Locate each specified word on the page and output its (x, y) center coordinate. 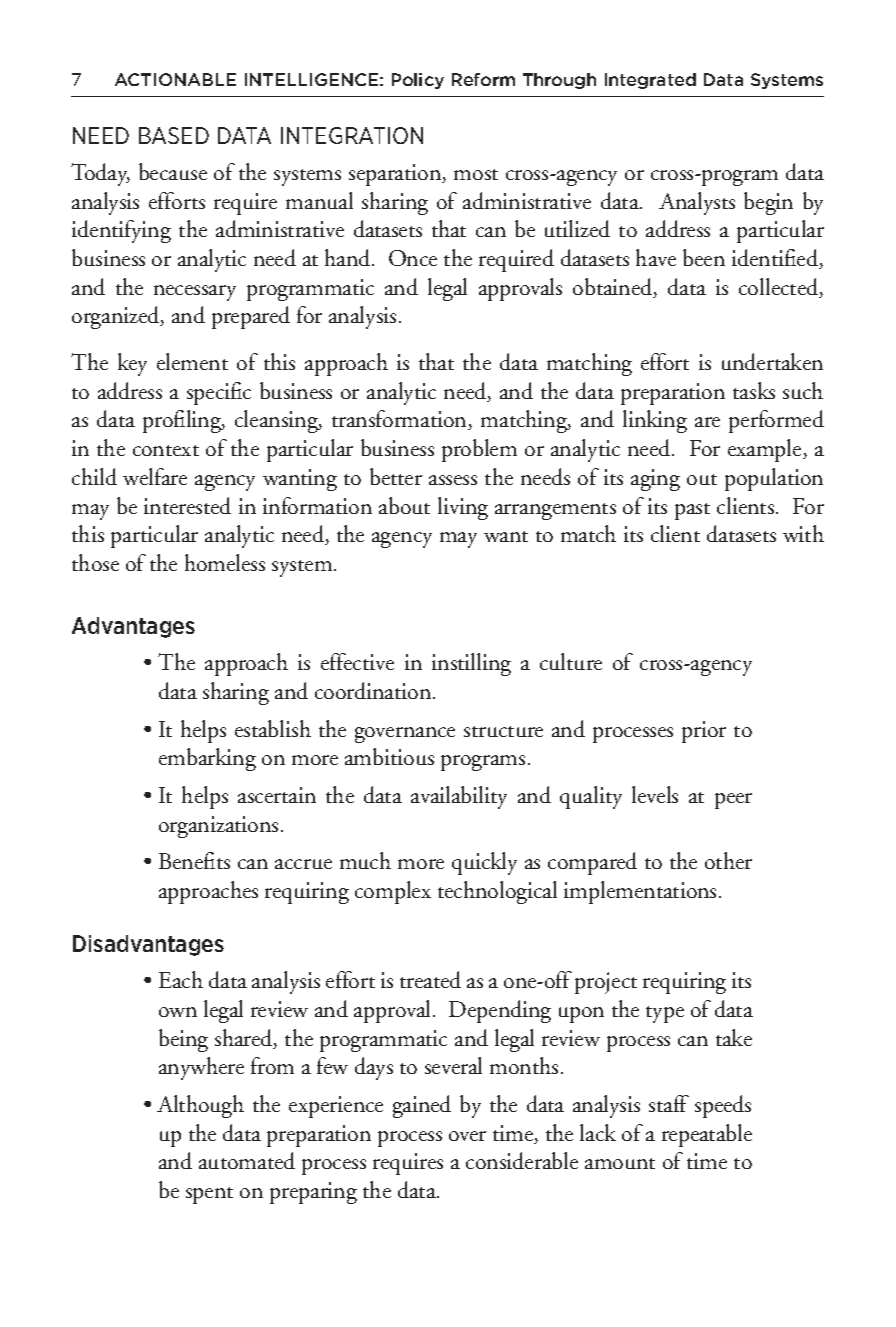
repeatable (707, 1135)
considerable (522, 1160)
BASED (174, 135)
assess (453, 480)
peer (733, 801)
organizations (218, 827)
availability (459, 797)
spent (209, 1195)
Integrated (650, 81)
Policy (418, 81)
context (166, 450)
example (766, 450)
